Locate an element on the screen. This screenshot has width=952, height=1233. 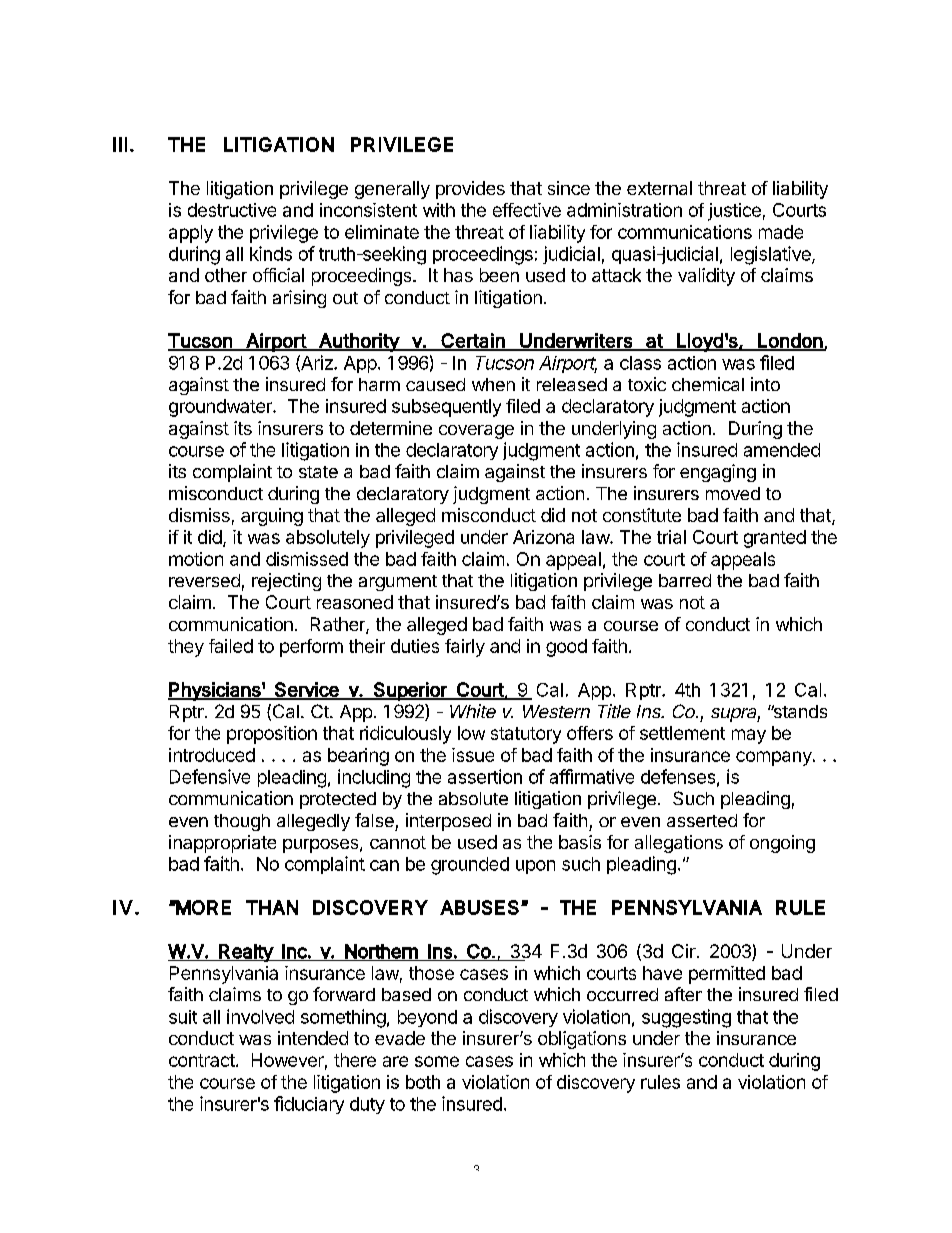
provides is located at coordinates (470, 190).
